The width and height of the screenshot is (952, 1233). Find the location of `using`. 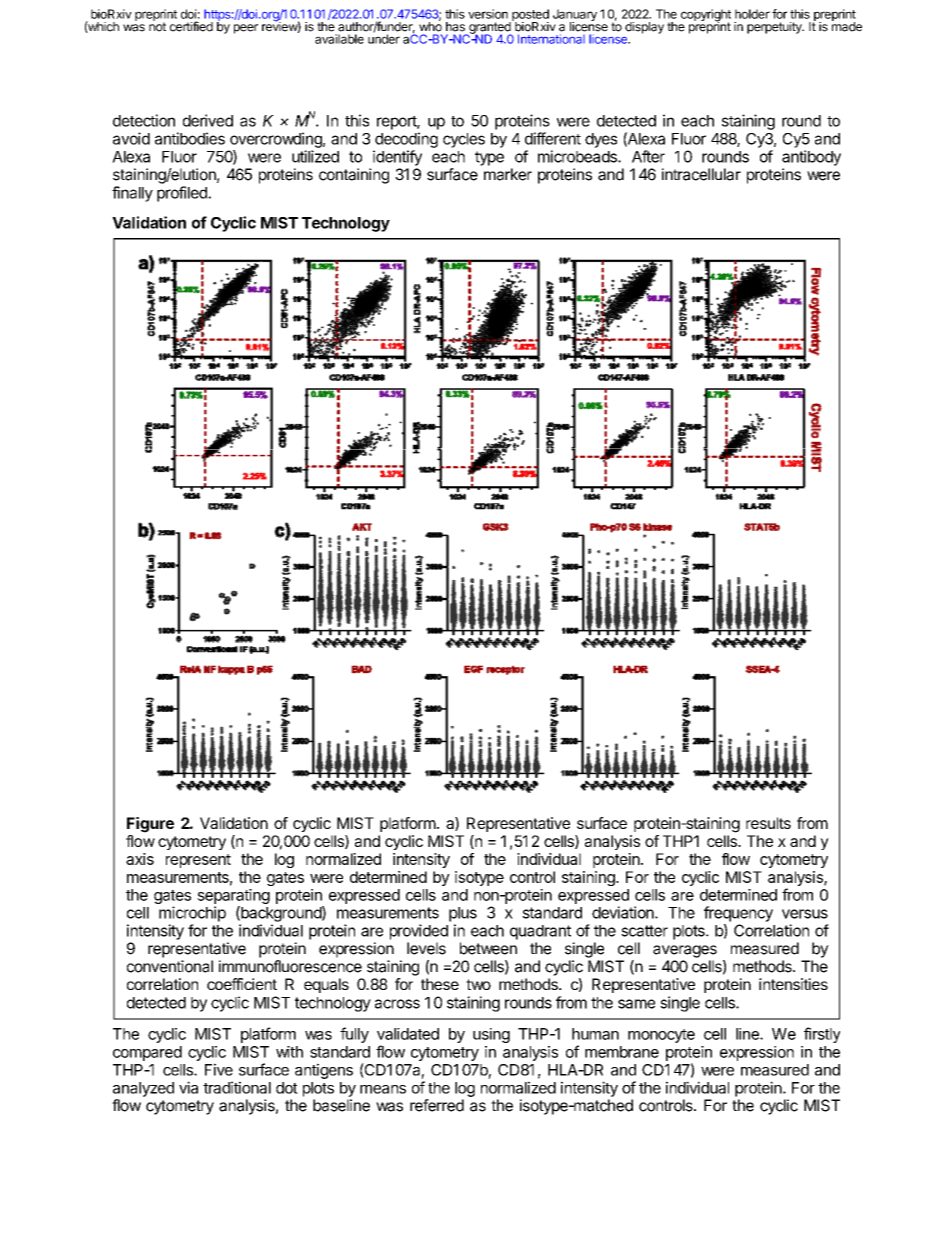

using is located at coordinates (491, 1035).
